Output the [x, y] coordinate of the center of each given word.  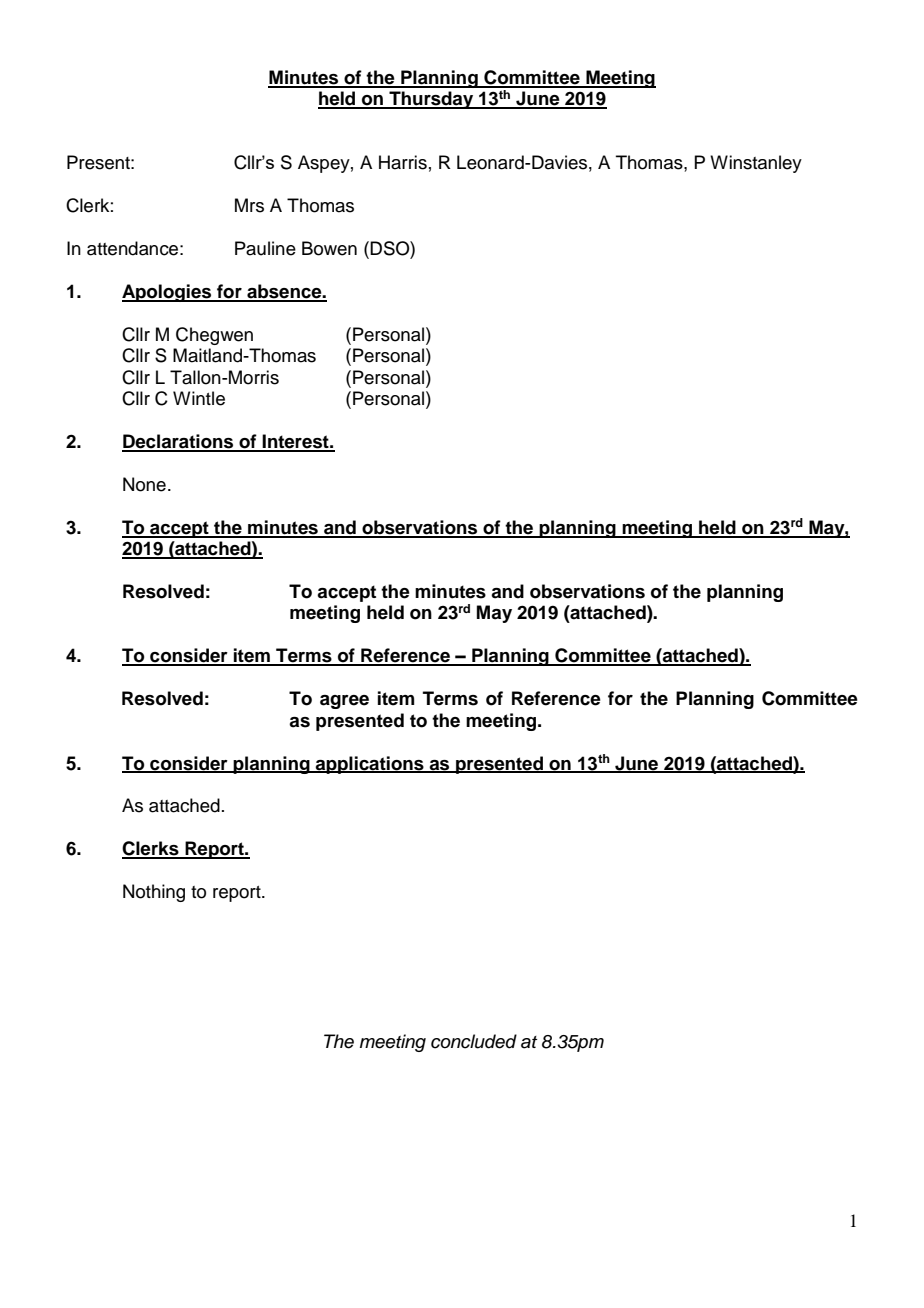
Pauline [265, 248]
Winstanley [756, 164]
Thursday [431, 100]
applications [370, 765]
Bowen [329, 248]
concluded [474, 1041]
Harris [403, 162]
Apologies [168, 293]
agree [344, 702]
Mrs [249, 205]
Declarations [179, 442]
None [144, 484]
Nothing [154, 893]
